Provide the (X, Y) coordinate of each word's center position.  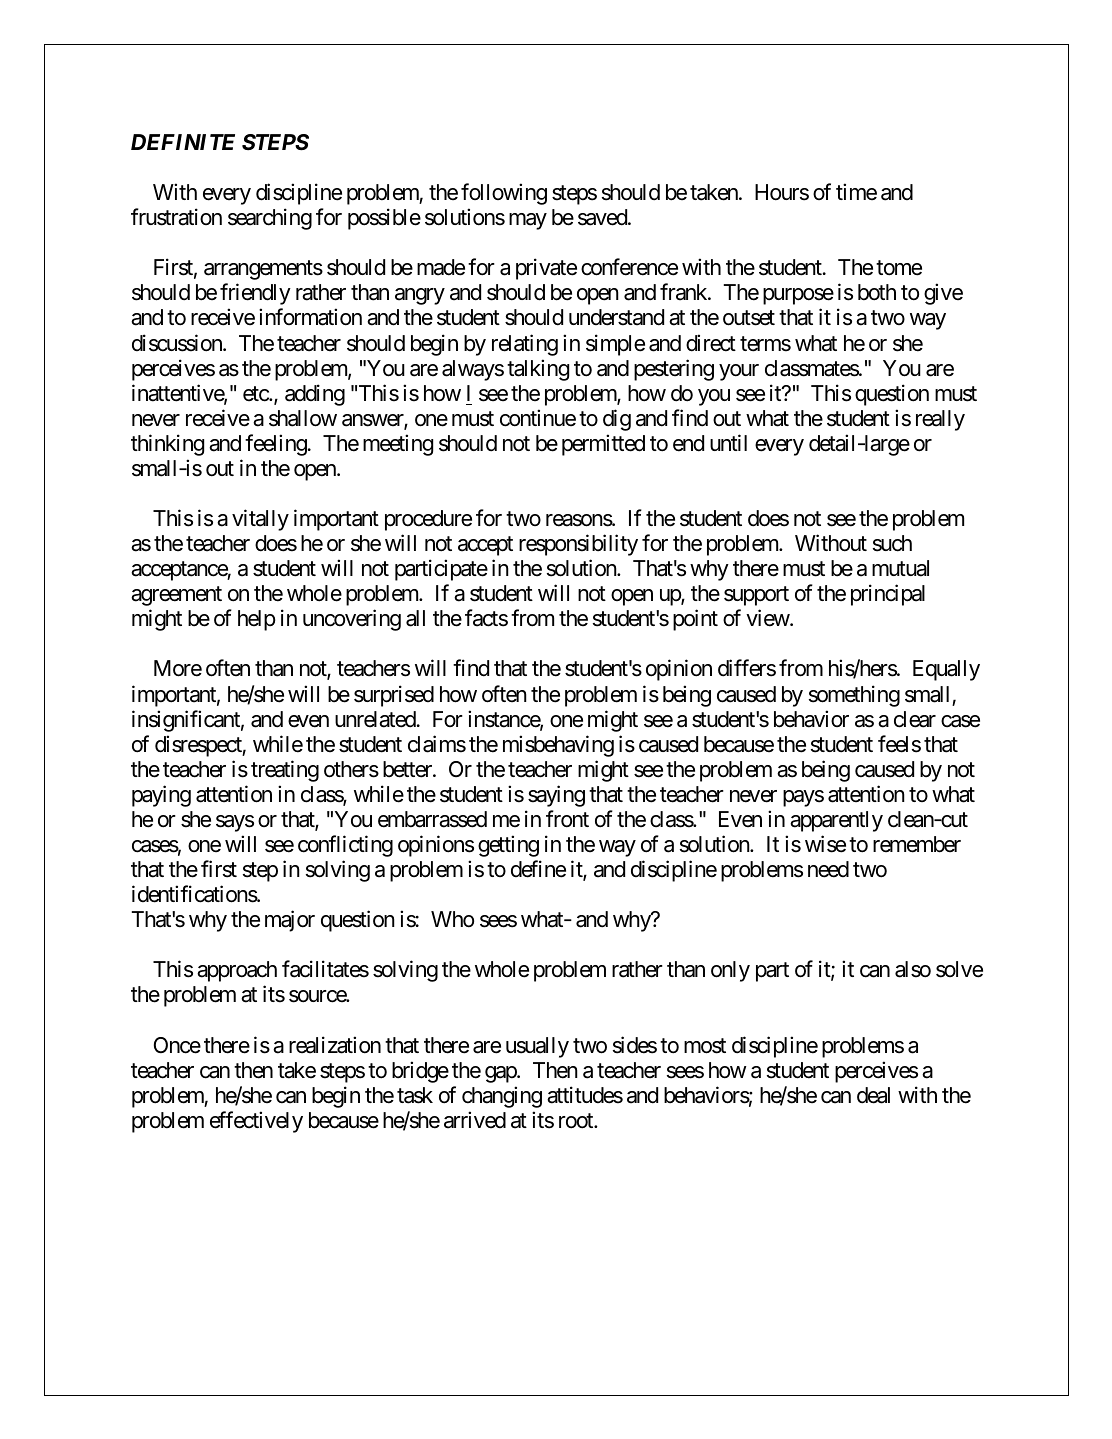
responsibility (578, 545)
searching (270, 219)
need (828, 869)
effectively (256, 1122)
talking (538, 370)
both (877, 292)
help (256, 620)
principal (888, 595)
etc (256, 394)
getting (508, 846)
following (504, 194)
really (940, 420)
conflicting (345, 846)
